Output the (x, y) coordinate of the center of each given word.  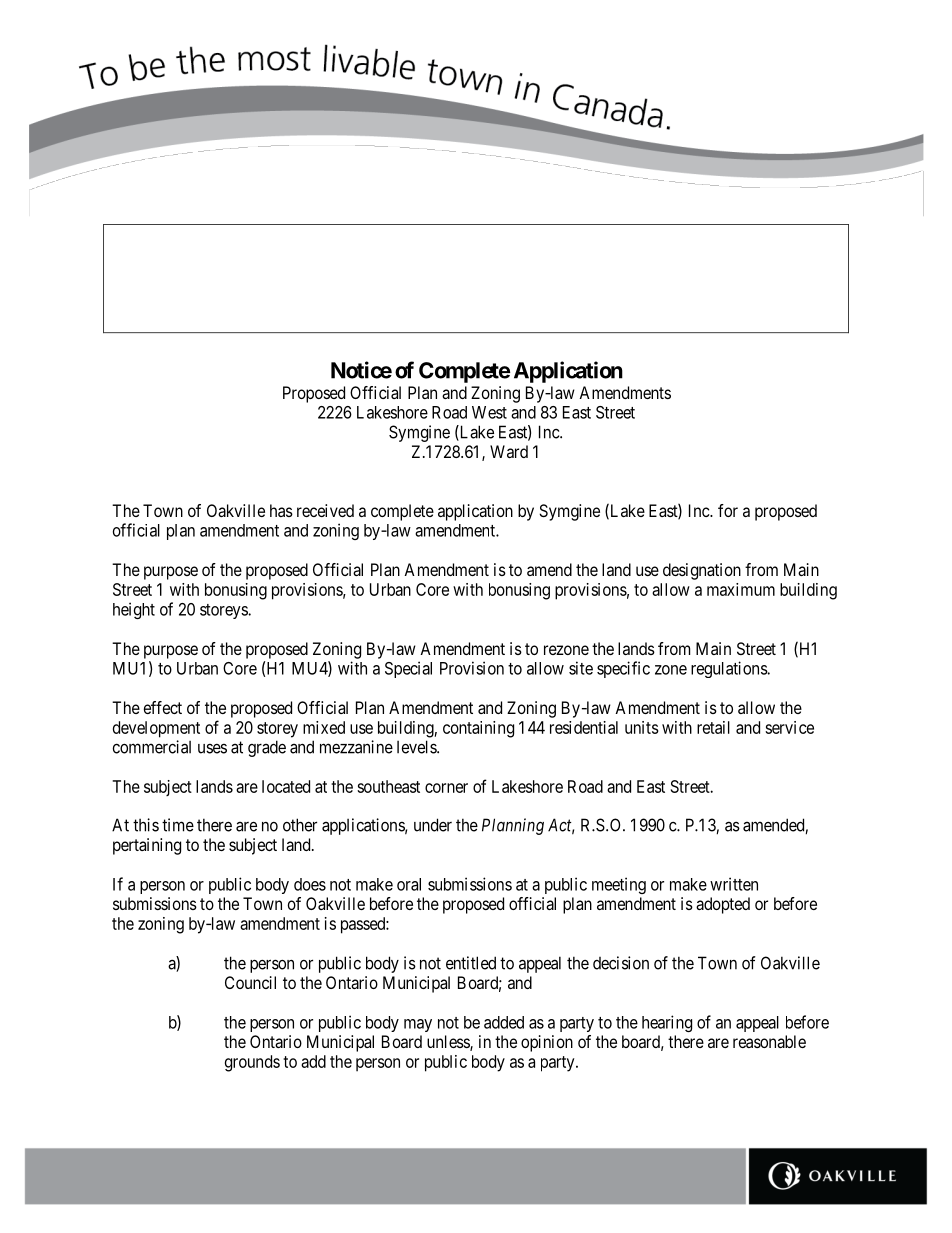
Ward (509, 451)
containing (478, 729)
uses (212, 749)
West (489, 412)
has (281, 510)
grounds (252, 1063)
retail (713, 727)
